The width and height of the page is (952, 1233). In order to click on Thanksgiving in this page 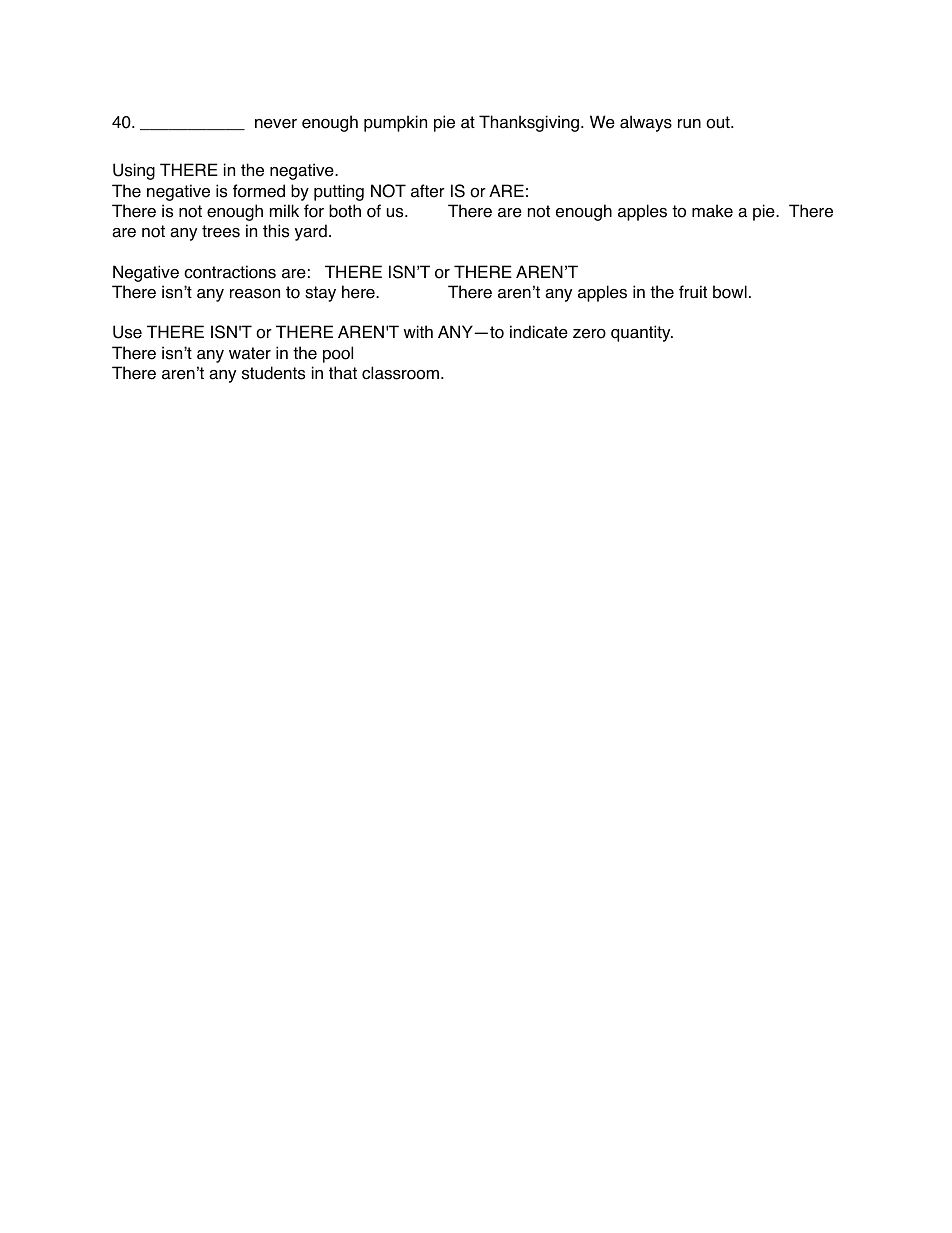, I will do `click(529, 123)`.
